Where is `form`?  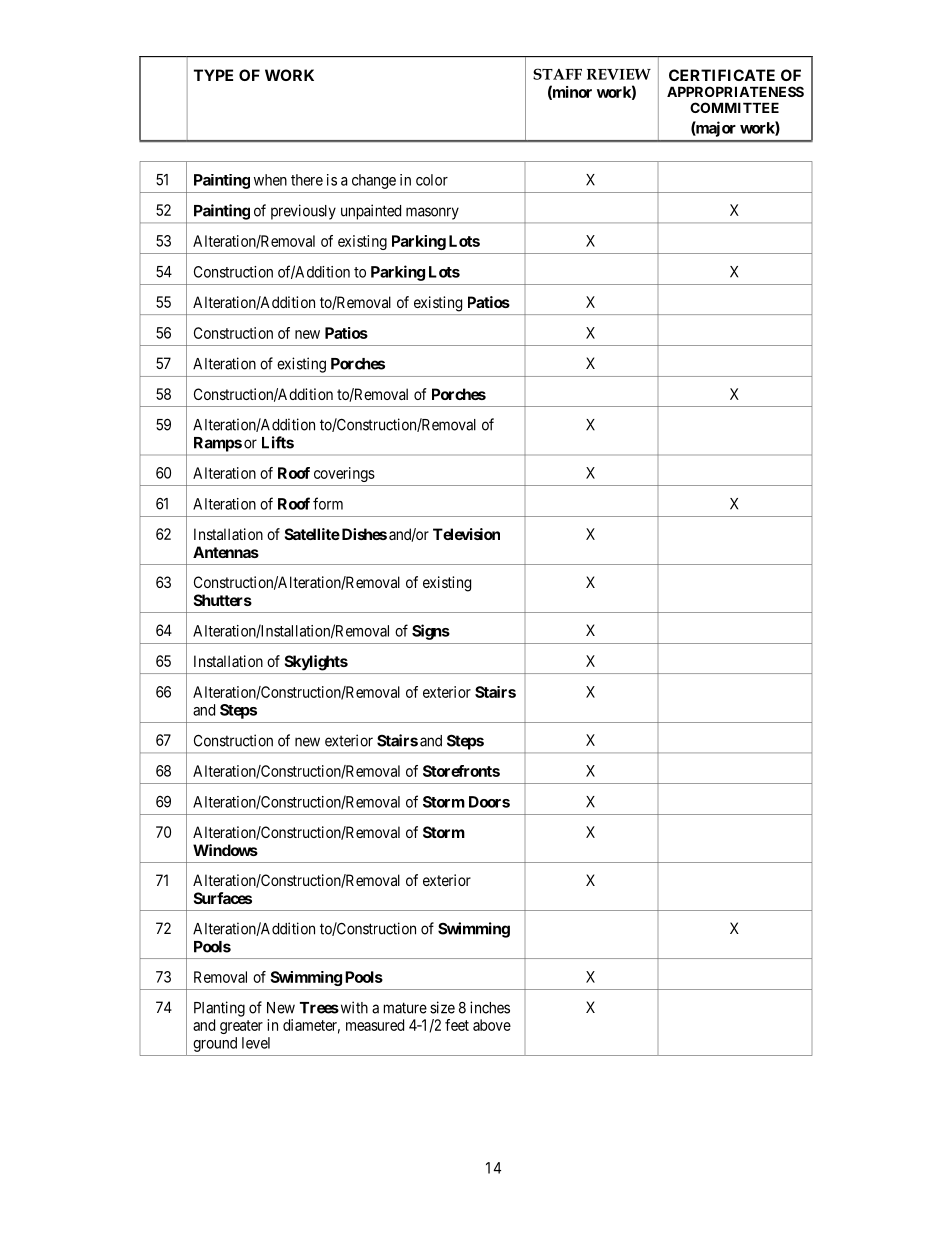 form is located at coordinates (328, 503).
